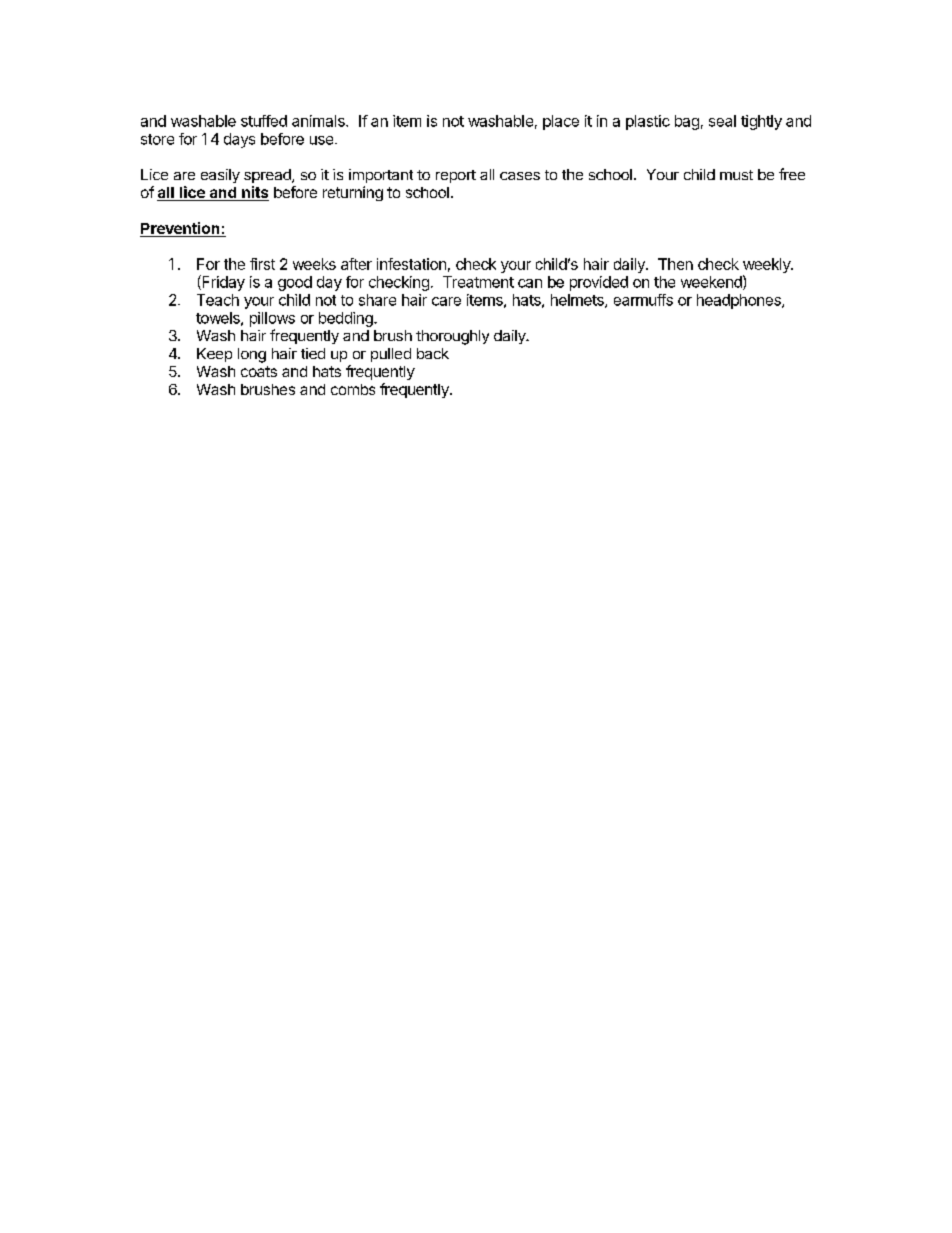 The image size is (952, 1233). I want to click on headphones, so click(740, 301).
